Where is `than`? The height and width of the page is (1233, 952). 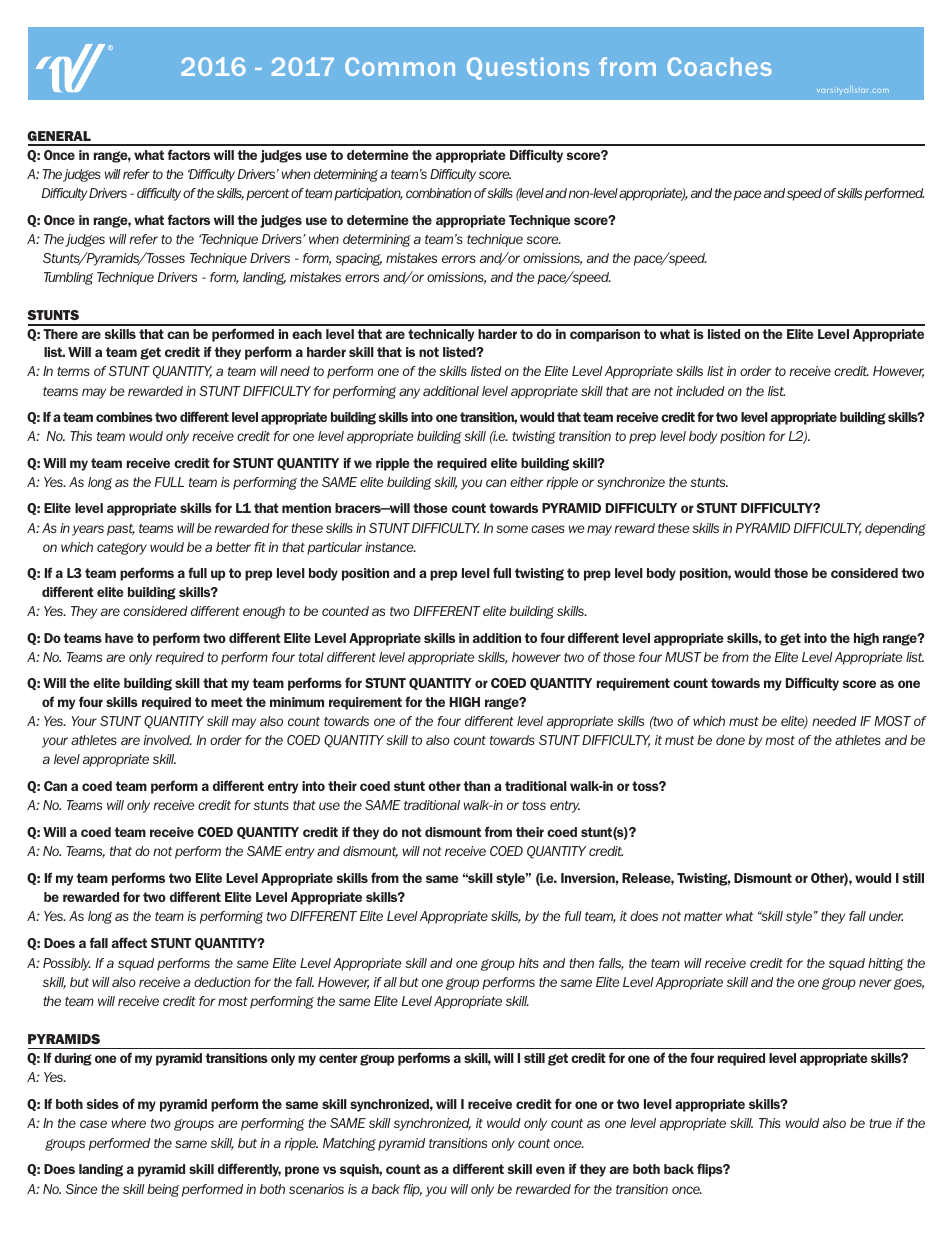 than is located at coordinates (476, 786).
